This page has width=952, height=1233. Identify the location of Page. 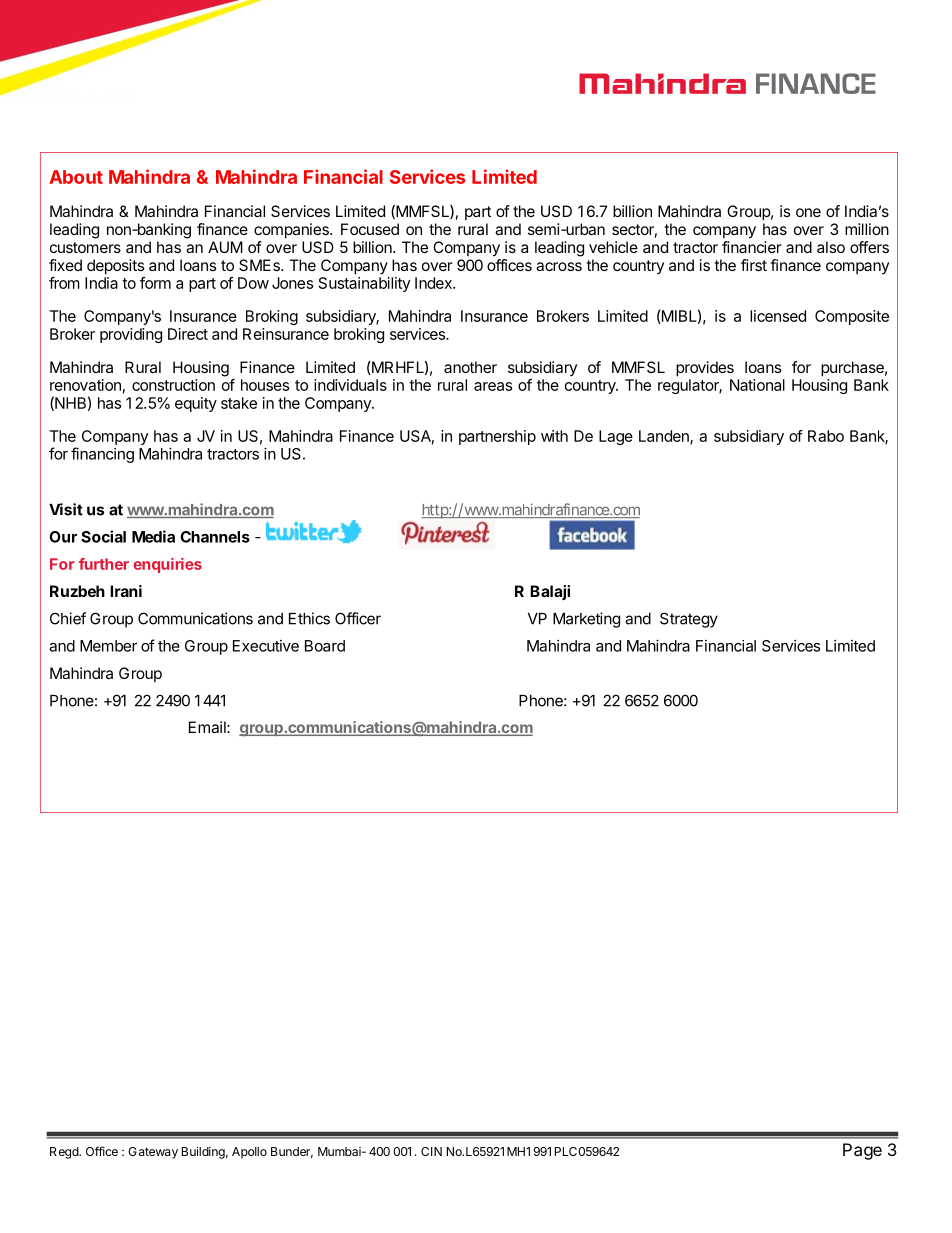
(862, 1151).
